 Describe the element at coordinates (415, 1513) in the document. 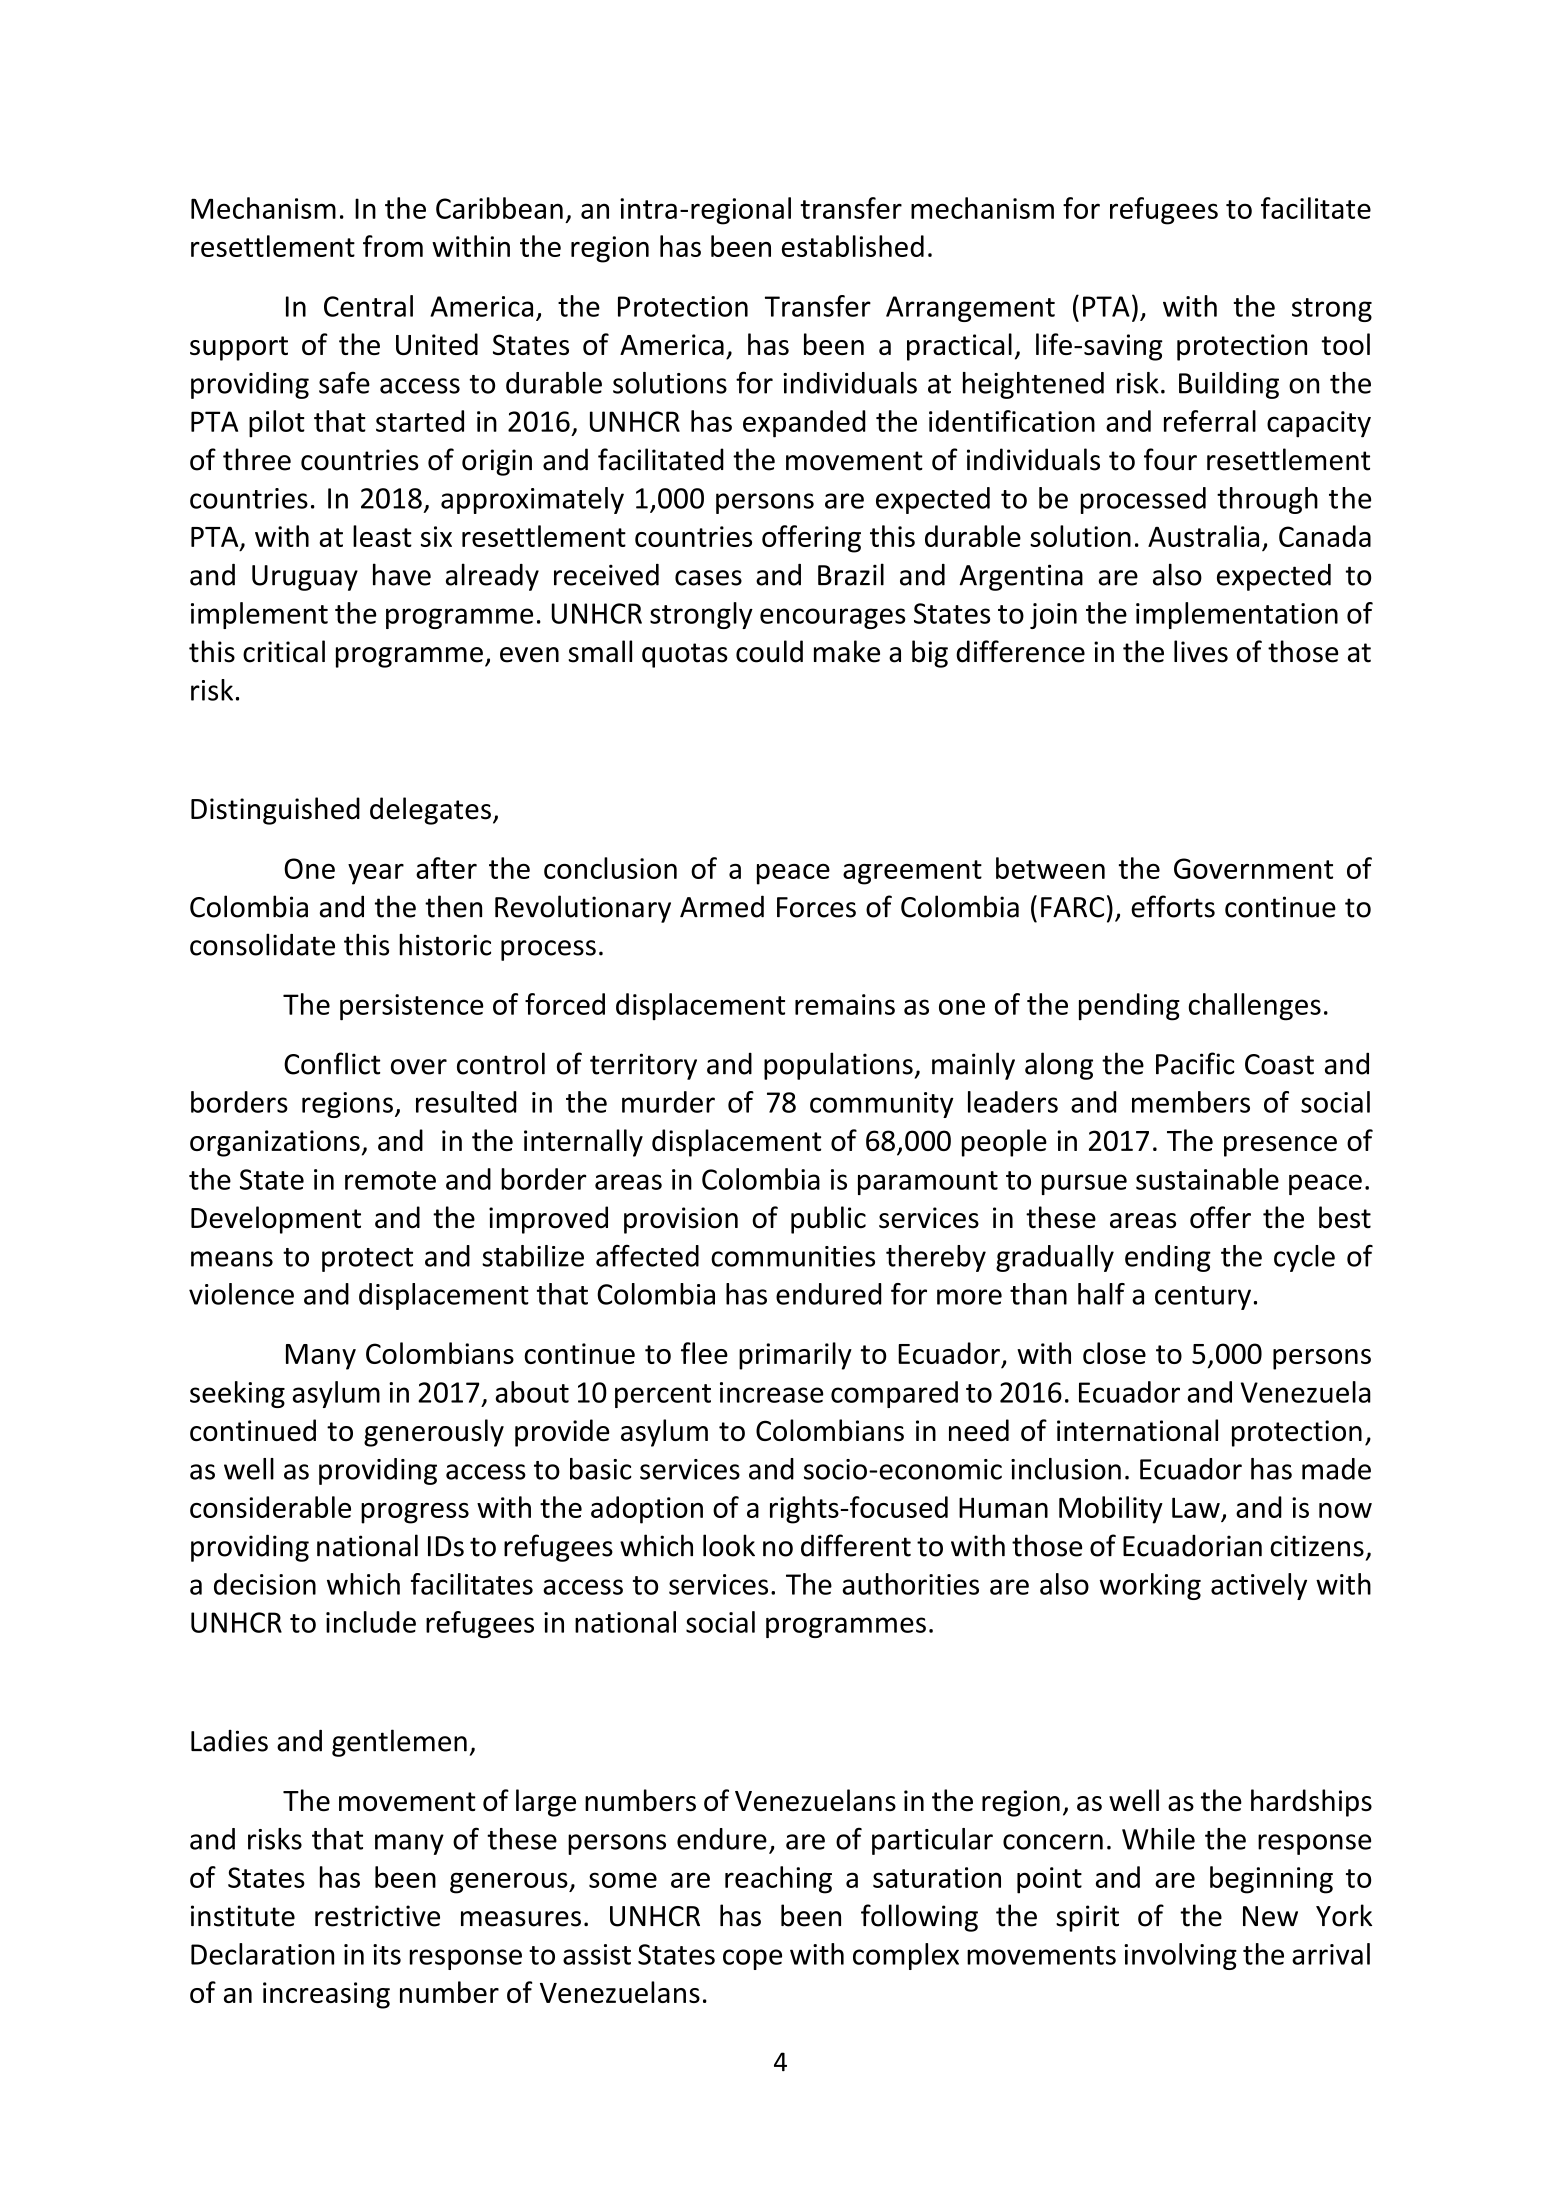

I see `progress` at that location.
